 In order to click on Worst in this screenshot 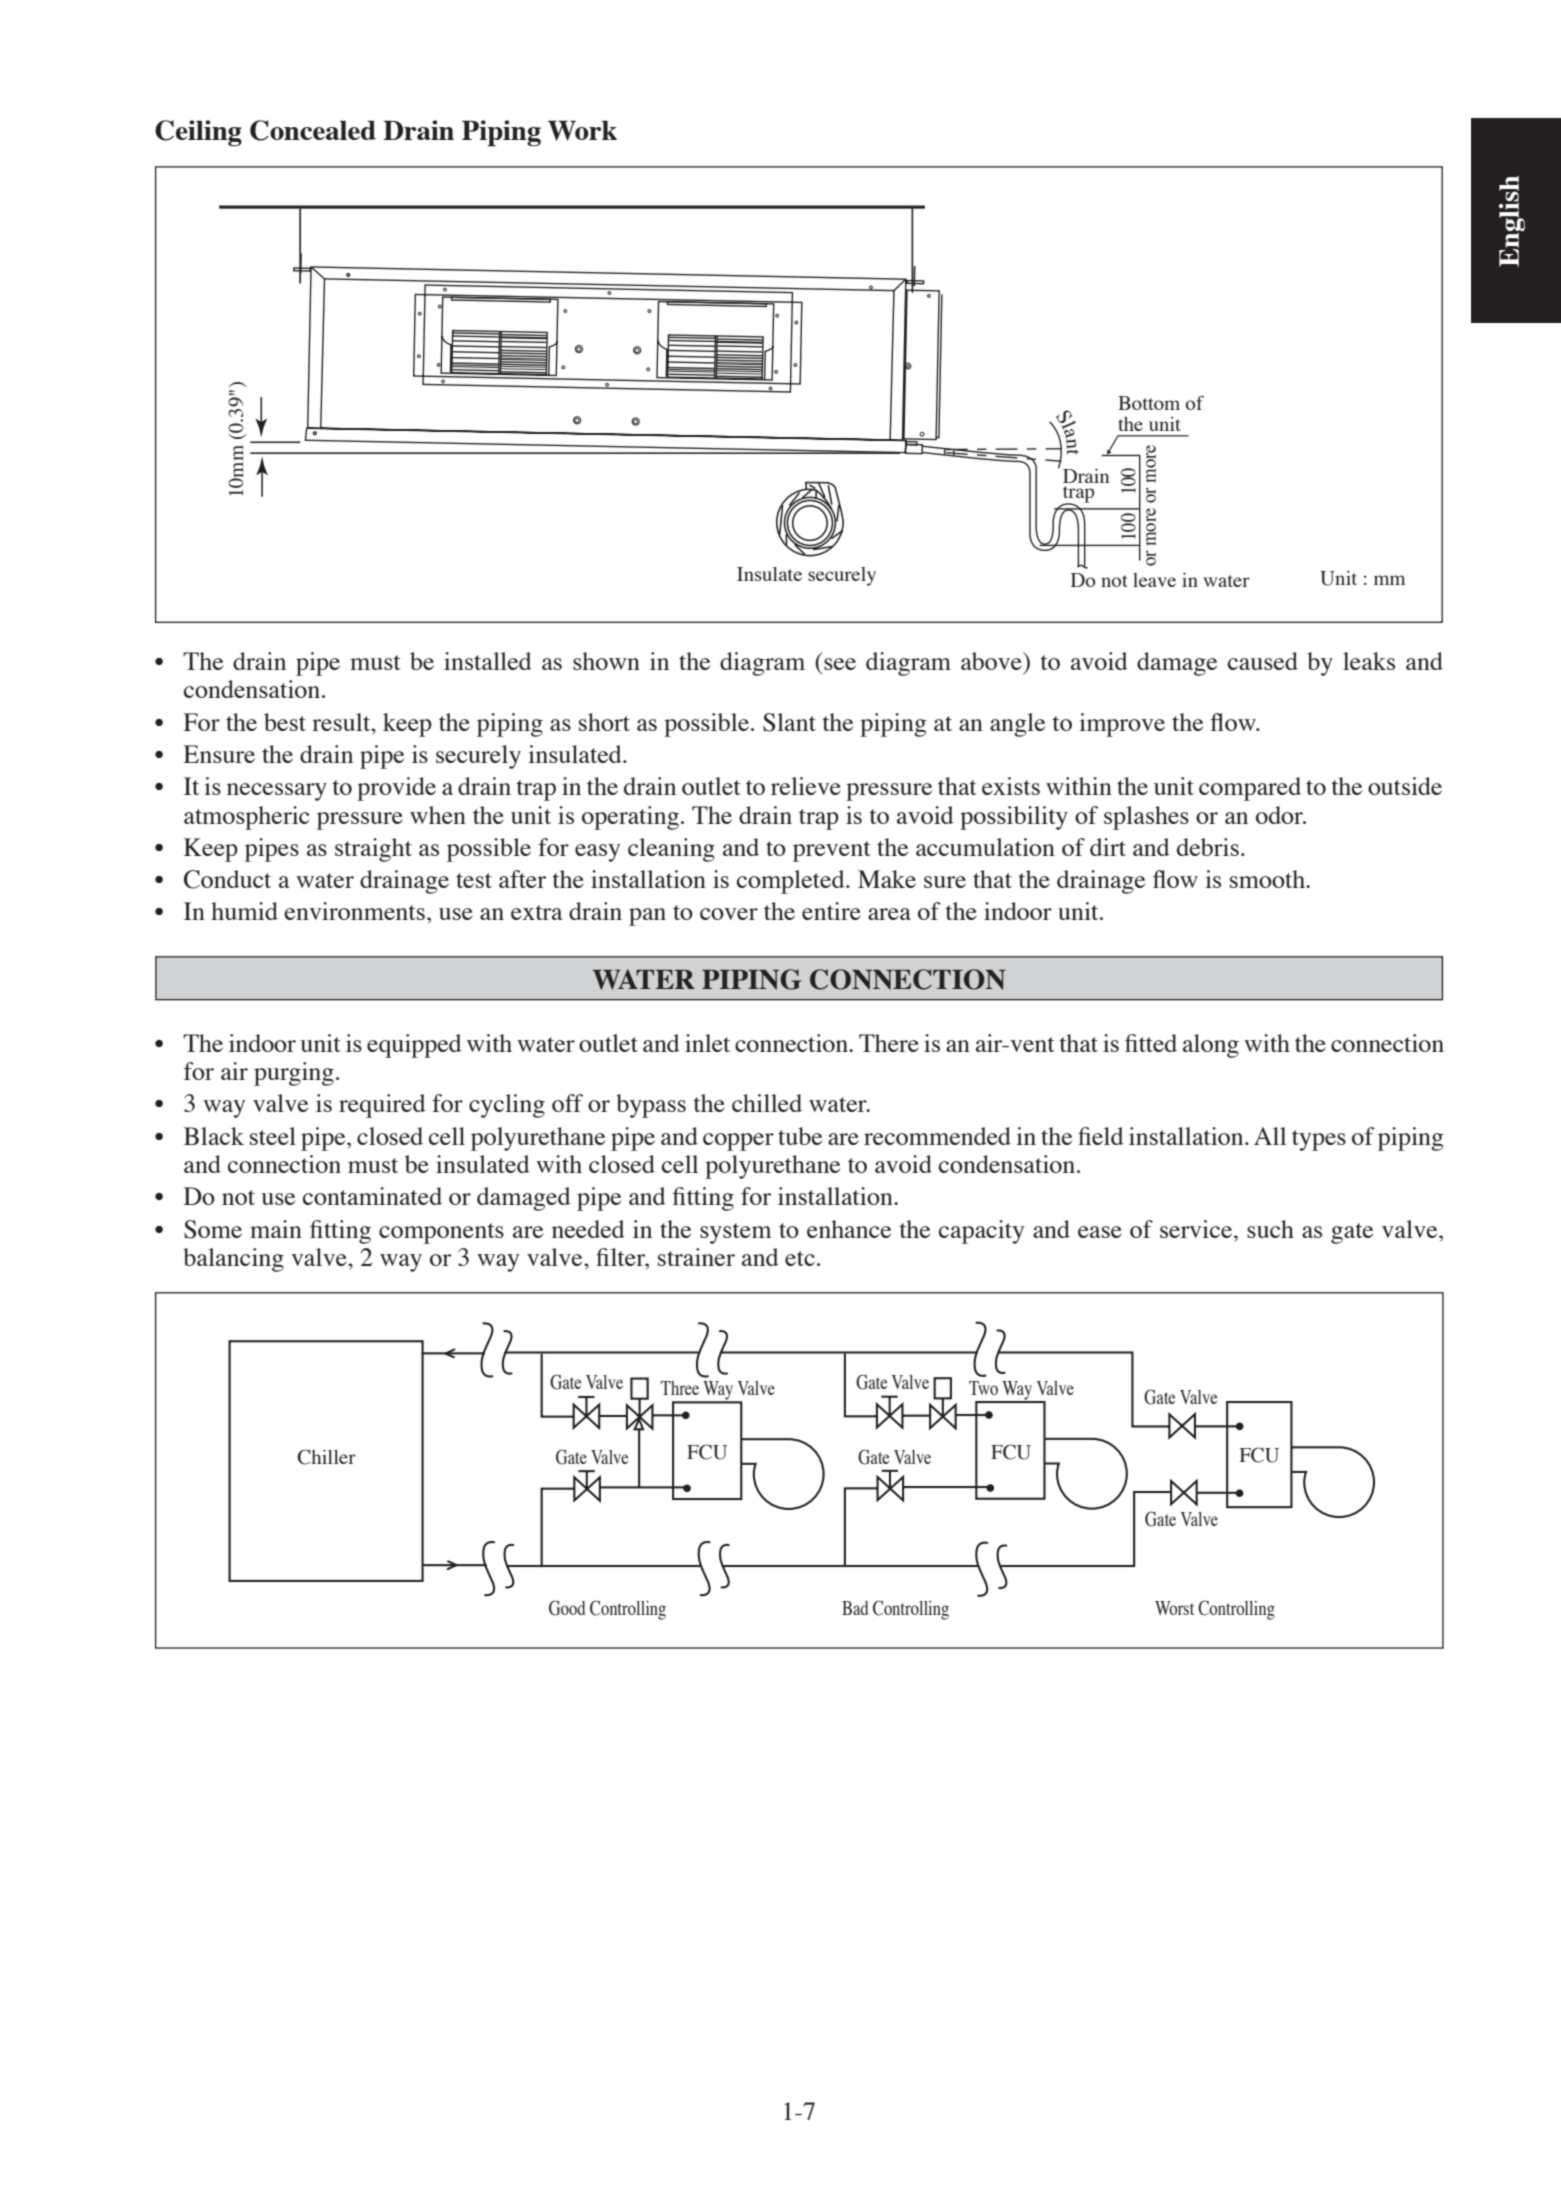, I will do `click(1174, 1608)`.
